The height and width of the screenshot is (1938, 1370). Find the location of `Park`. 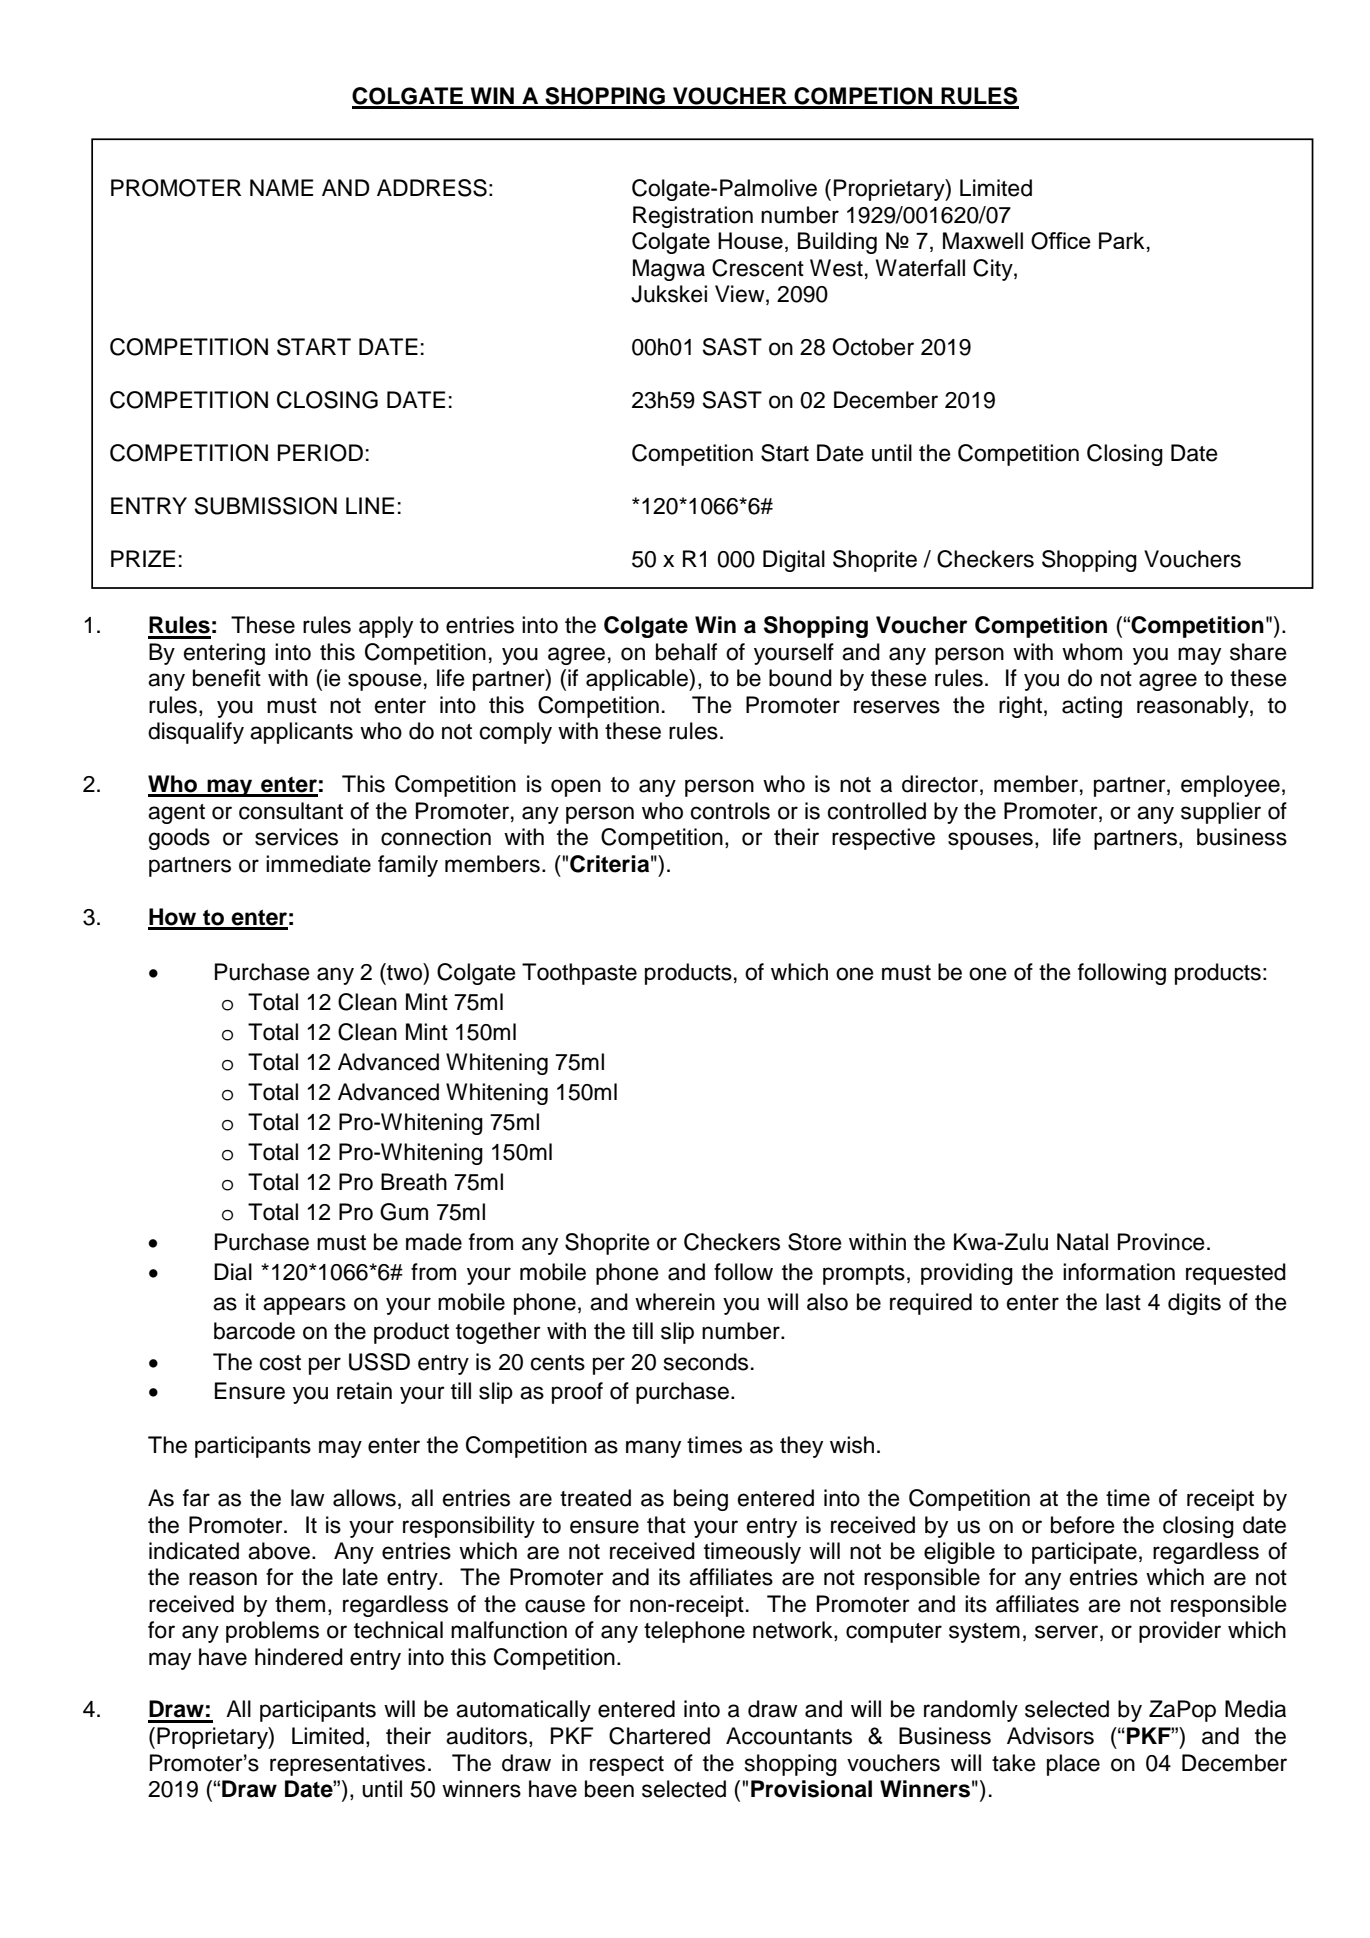

Park is located at coordinates (1122, 240).
